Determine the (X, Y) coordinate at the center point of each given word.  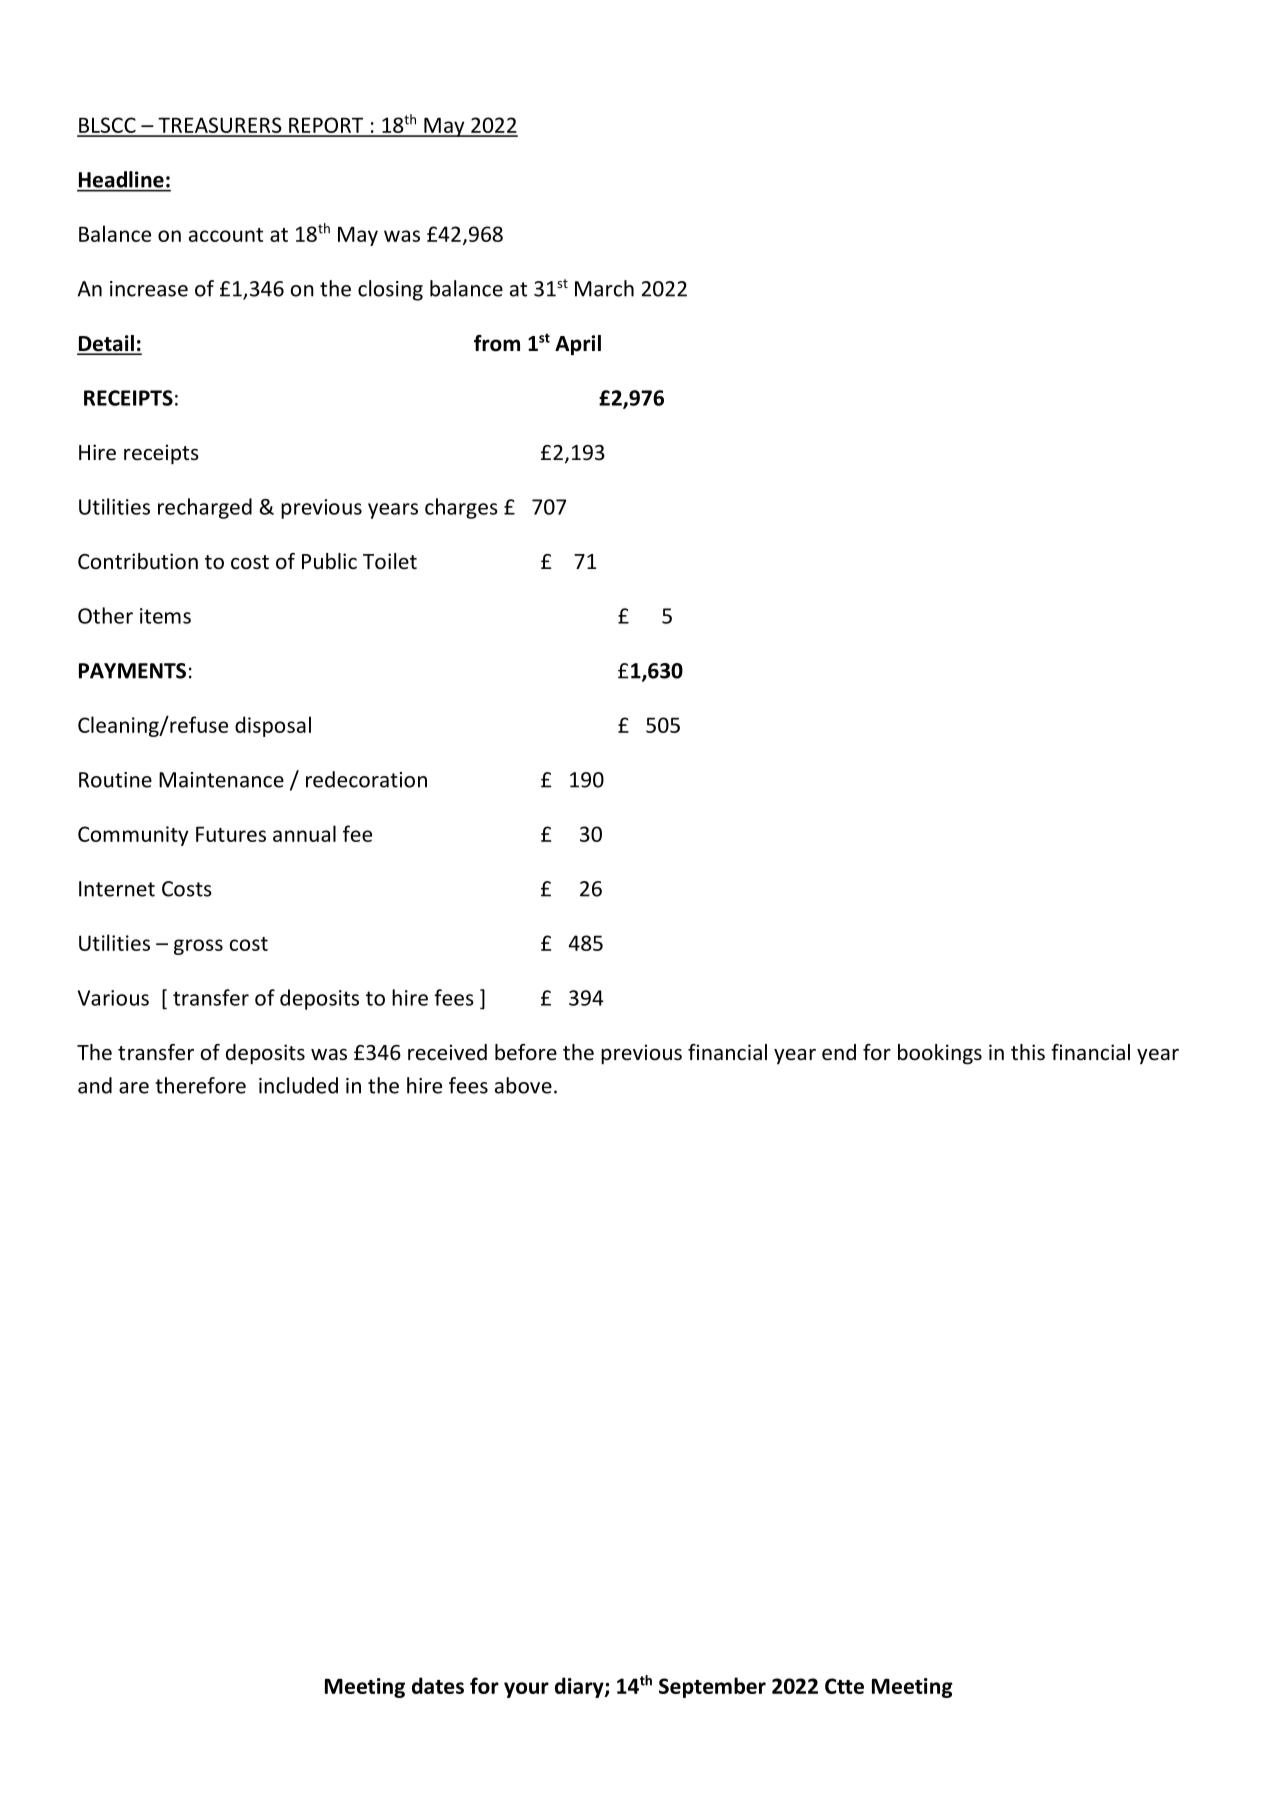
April (578, 345)
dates (438, 1685)
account (226, 235)
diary (580, 1687)
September (712, 1687)
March (604, 288)
